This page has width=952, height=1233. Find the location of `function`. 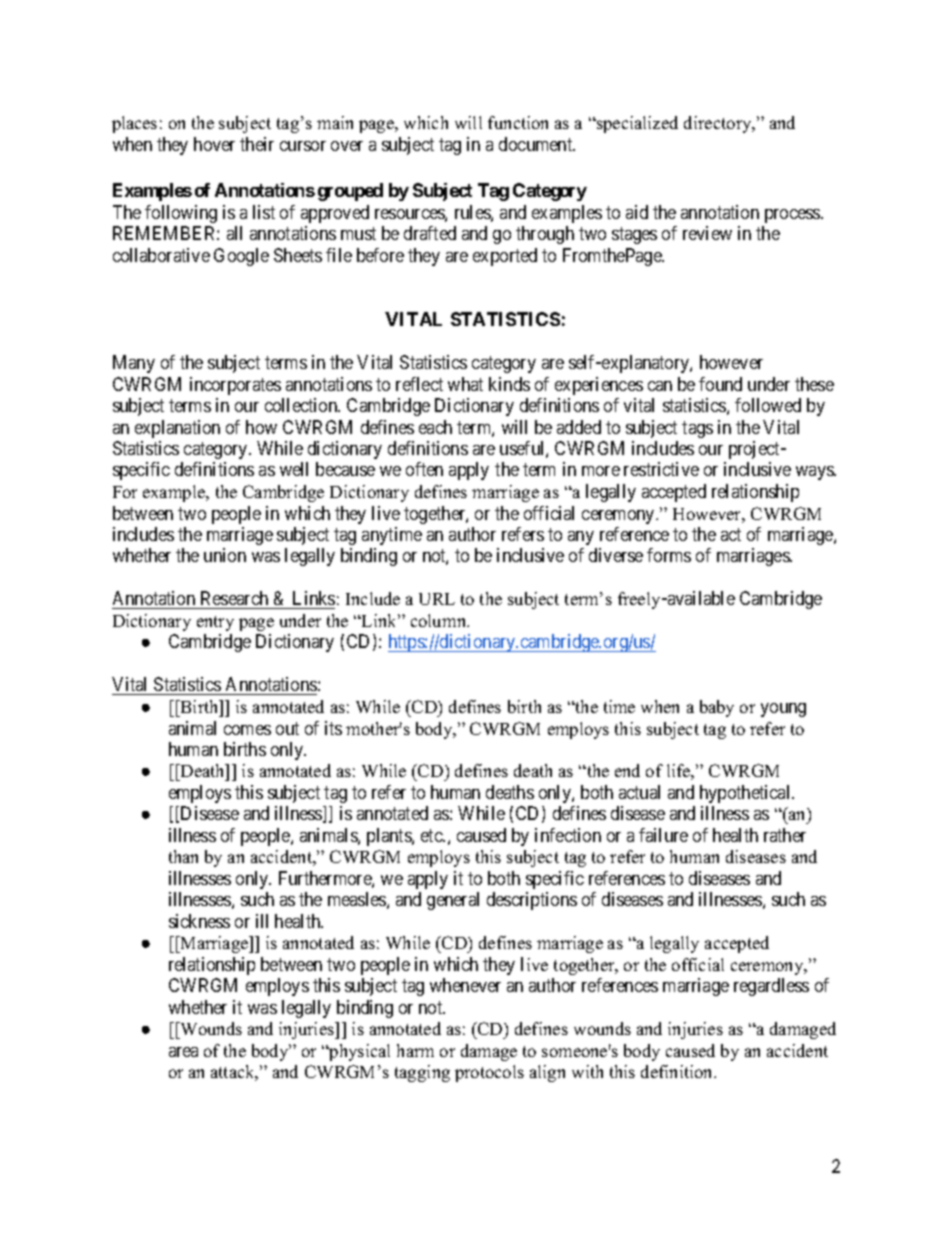

function is located at coordinates (518, 122).
